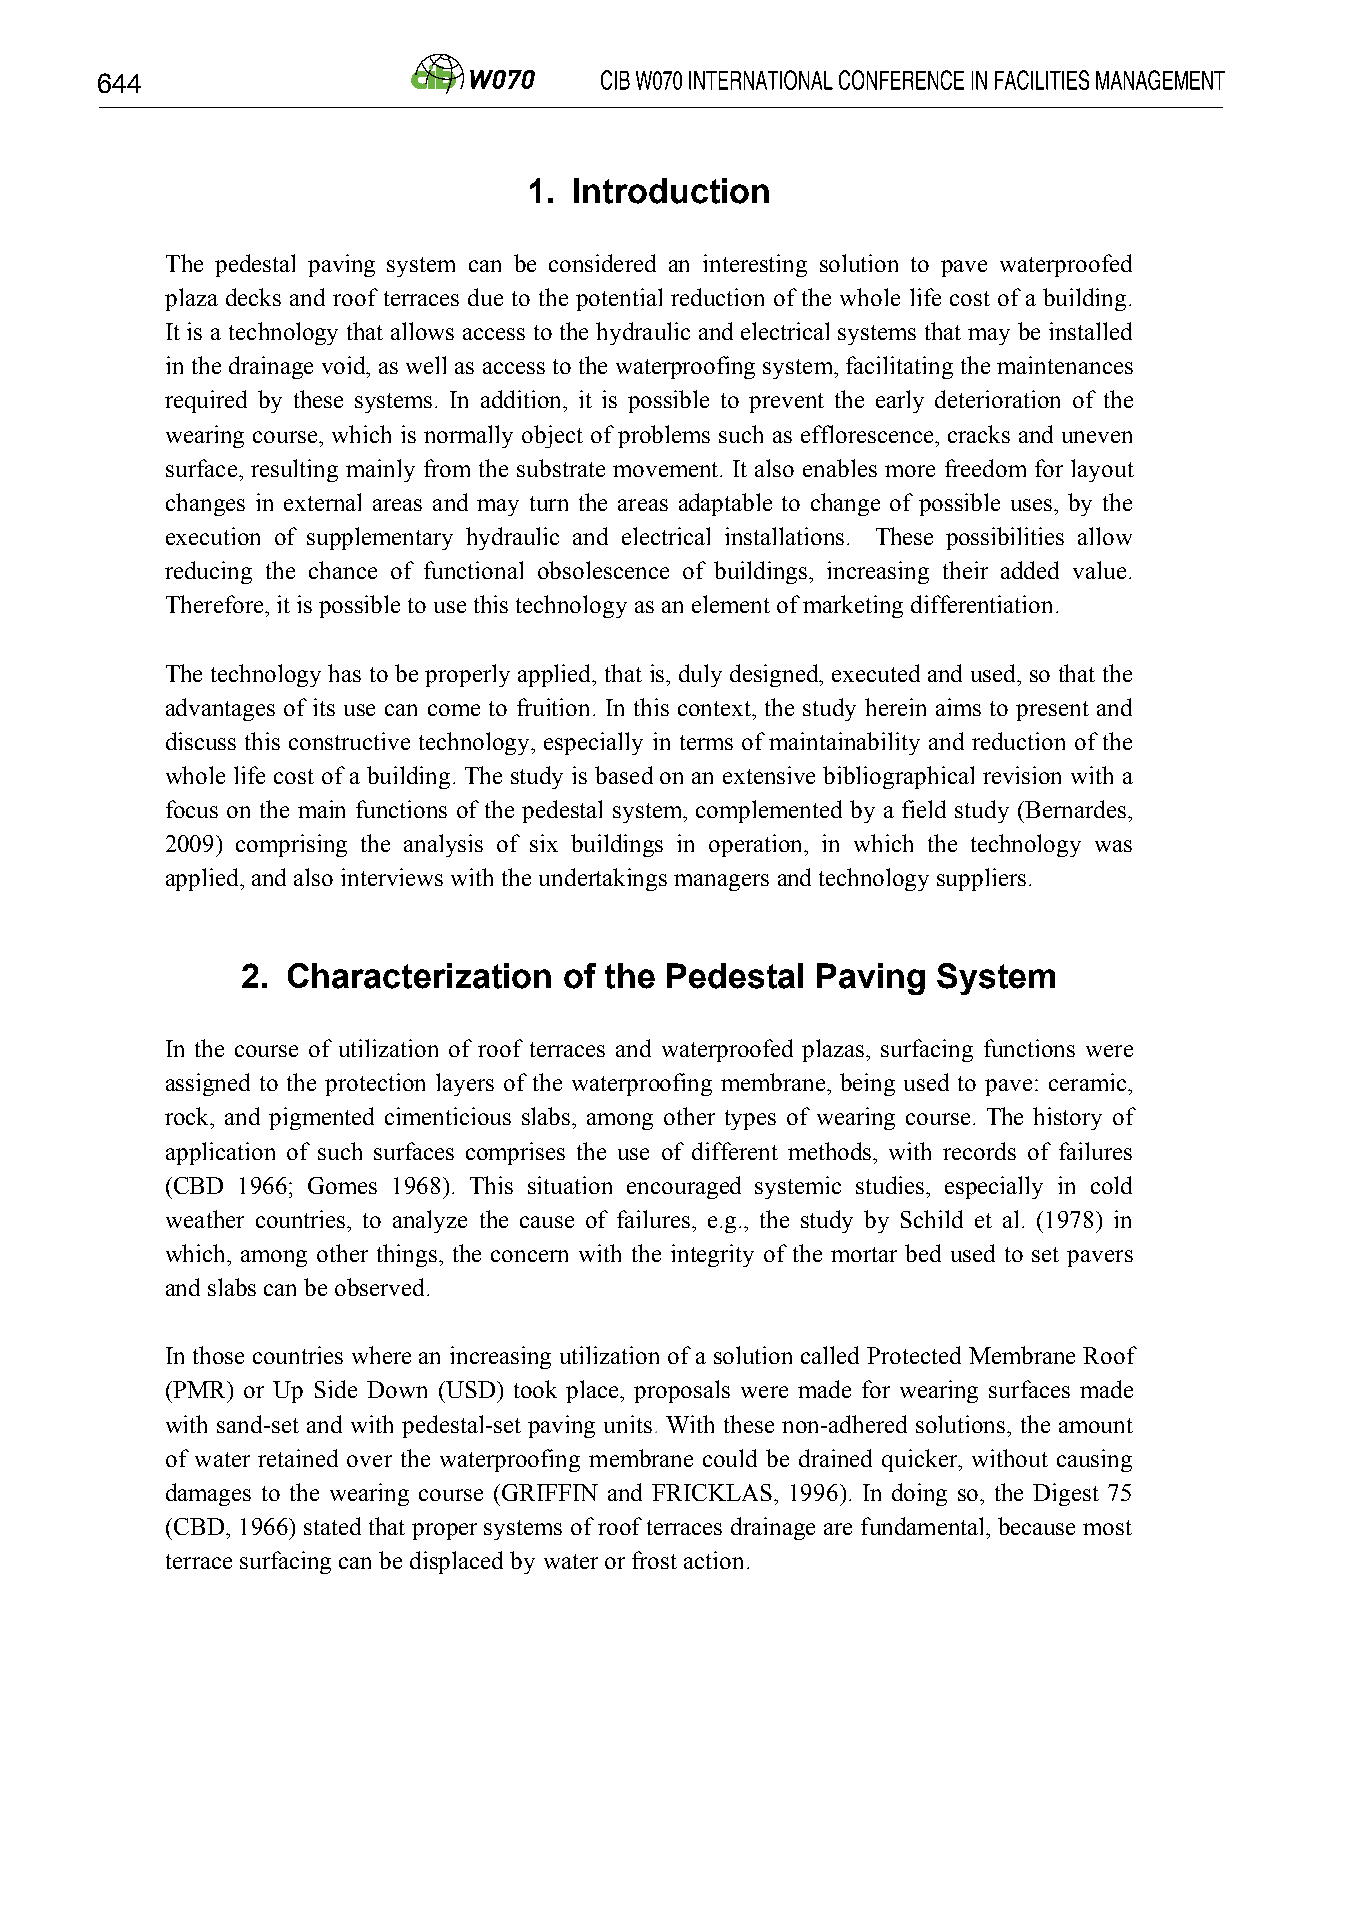 The height and width of the document is (1915, 1354). What do you see at coordinates (343, 570) in the document?
I see `chance` at bounding box center [343, 570].
